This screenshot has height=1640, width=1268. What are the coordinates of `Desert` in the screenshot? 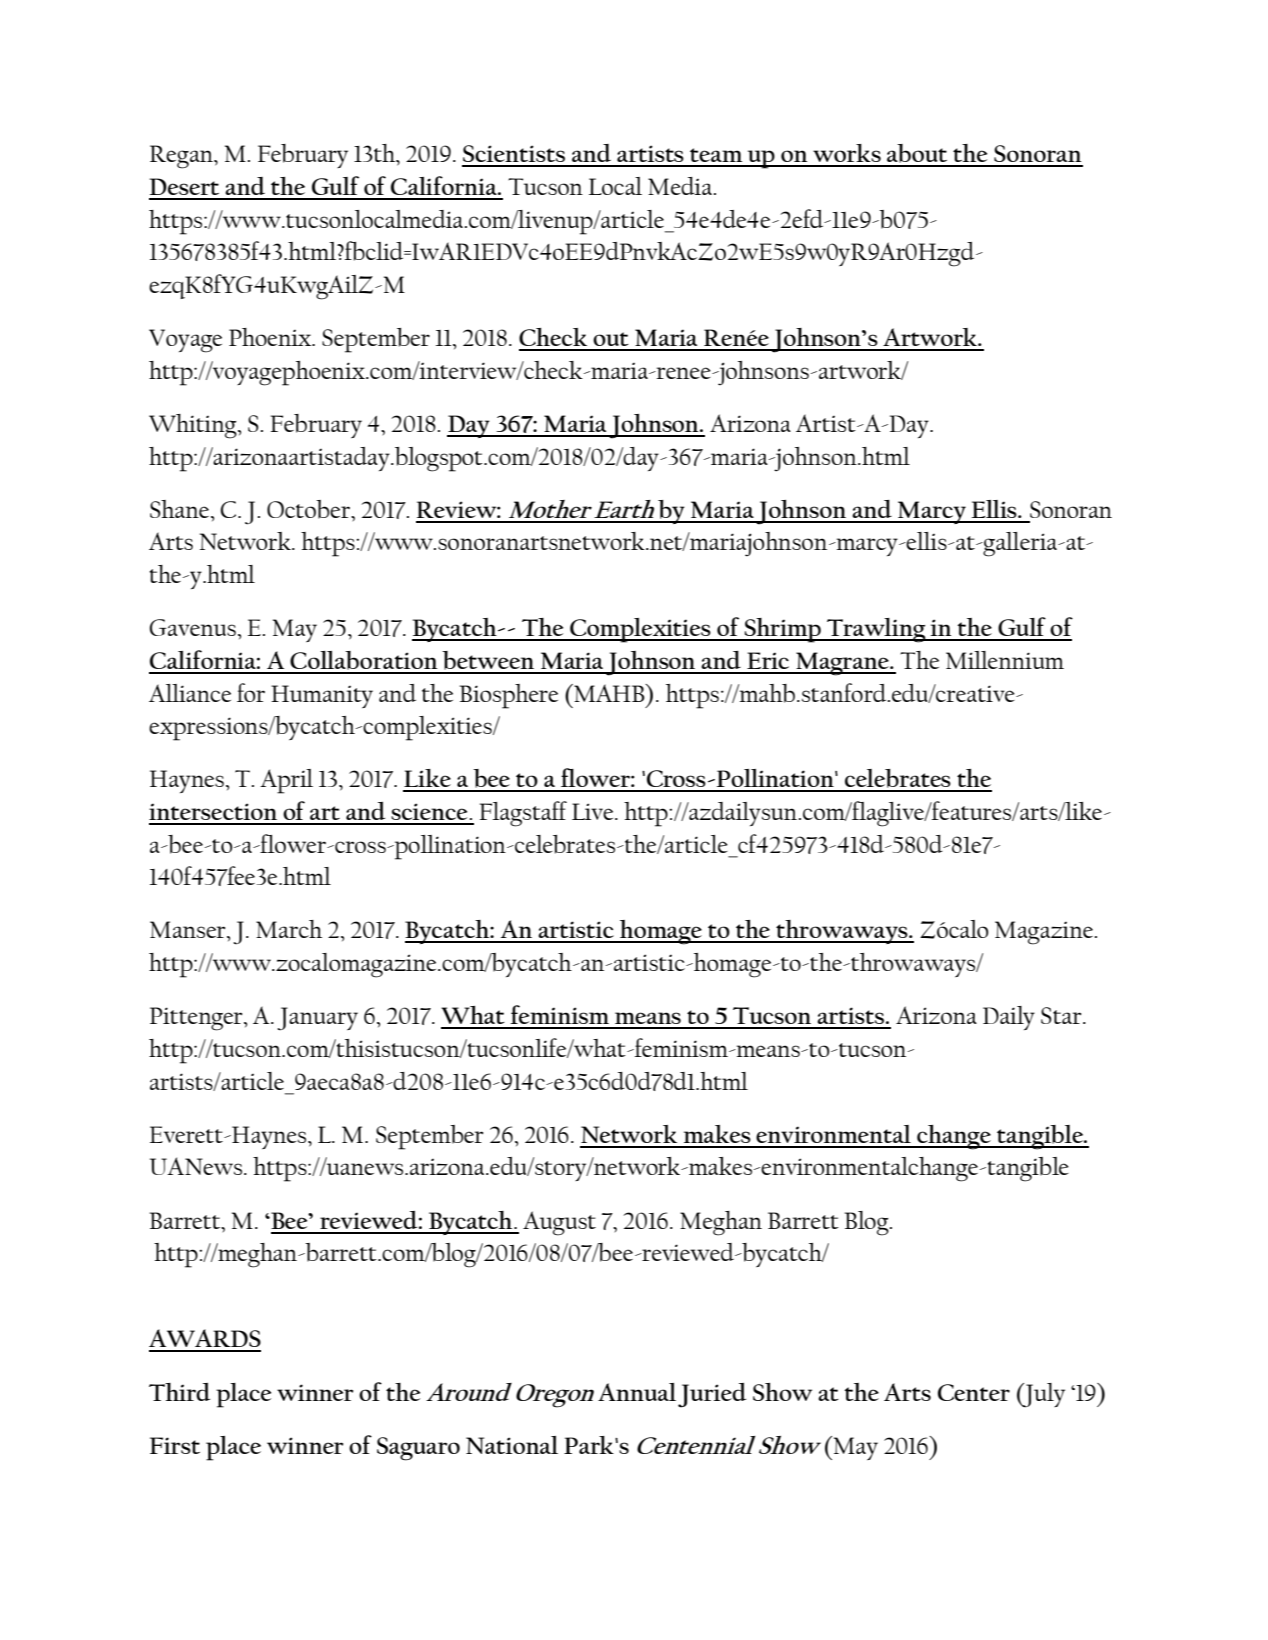 It's located at (184, 186).
